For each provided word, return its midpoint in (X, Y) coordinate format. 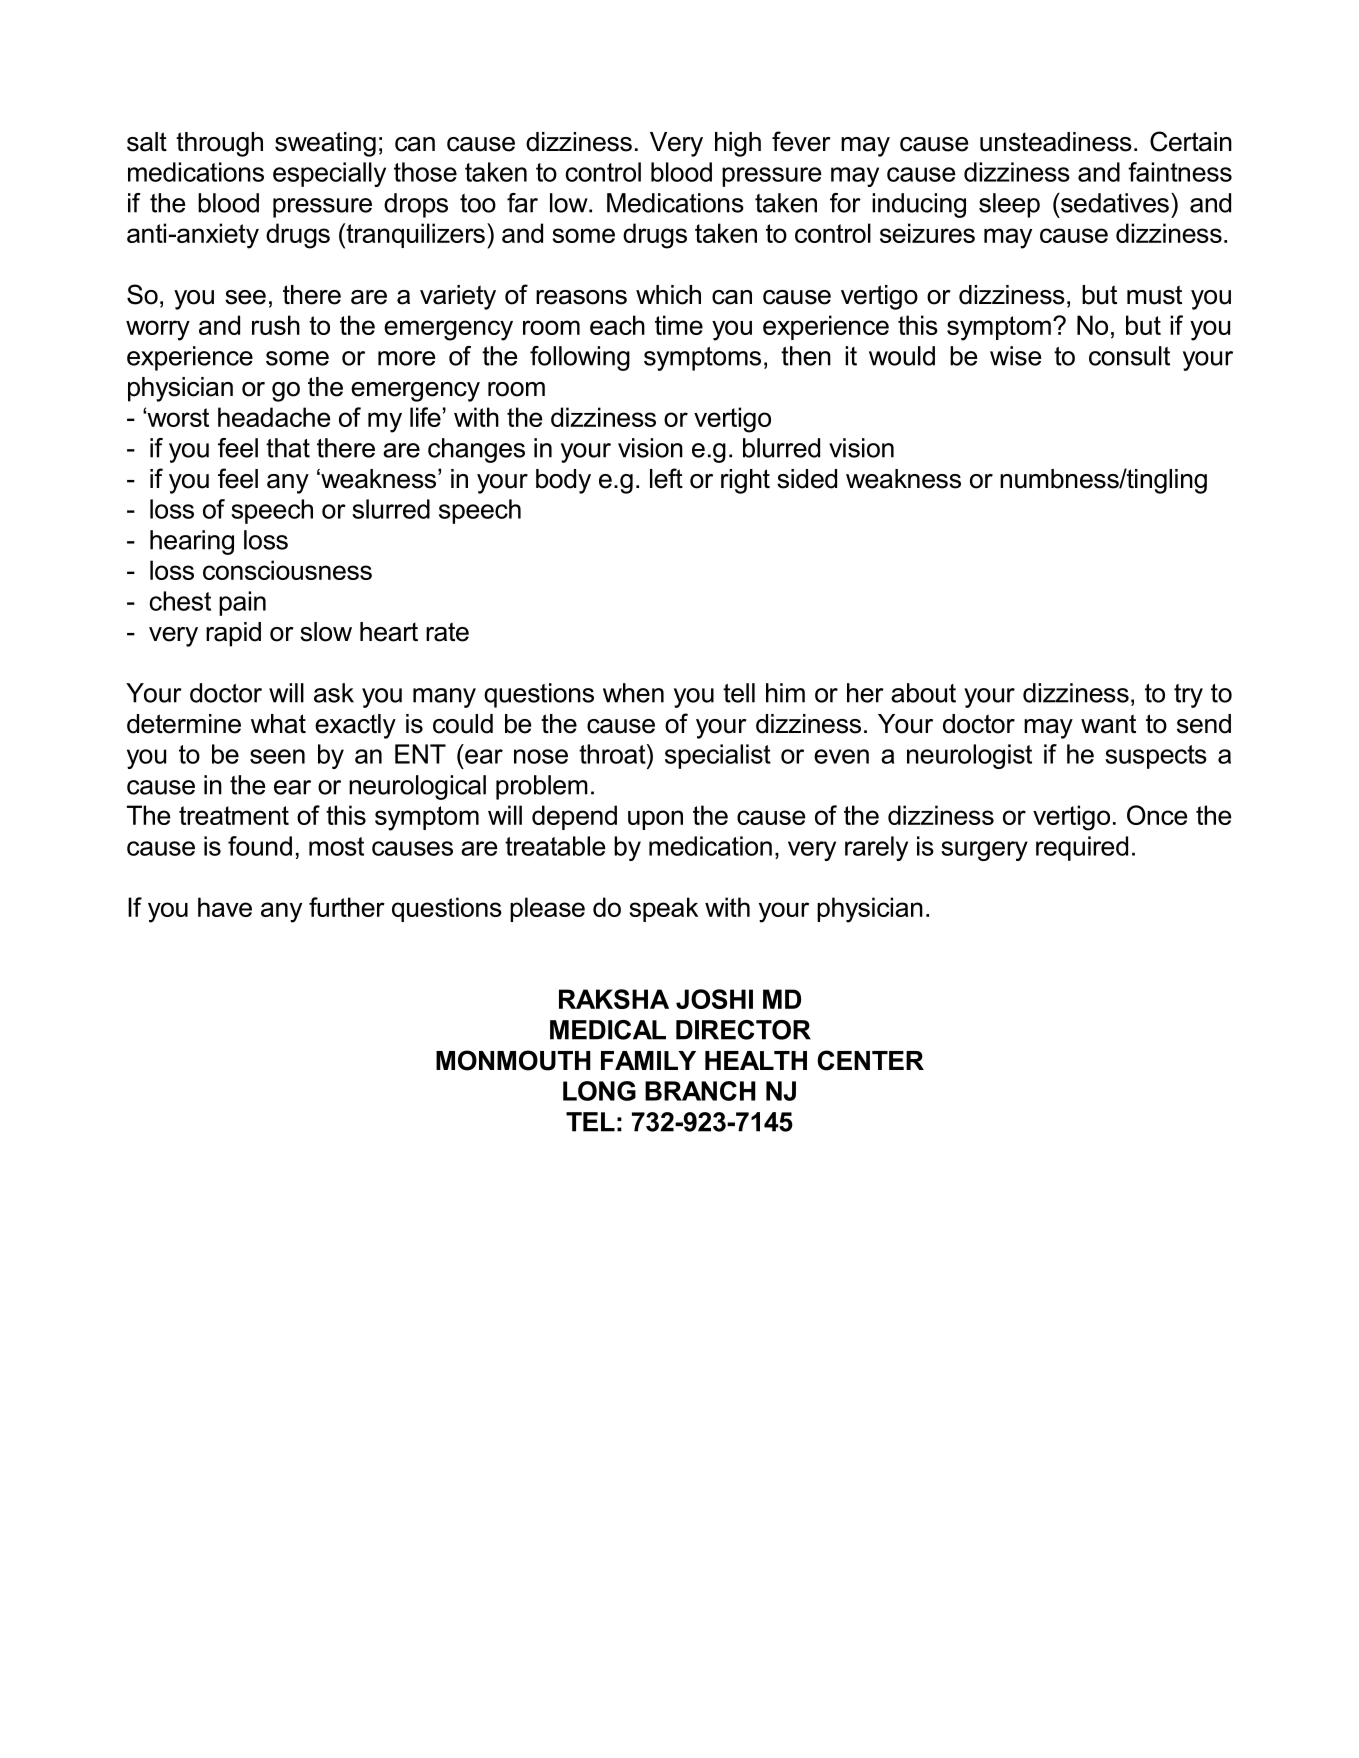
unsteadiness (1056, 142)
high (738, 144)
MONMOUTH (513, 1060)
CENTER (870, 1060)
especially (329, 174)
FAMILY (648, 1060)
